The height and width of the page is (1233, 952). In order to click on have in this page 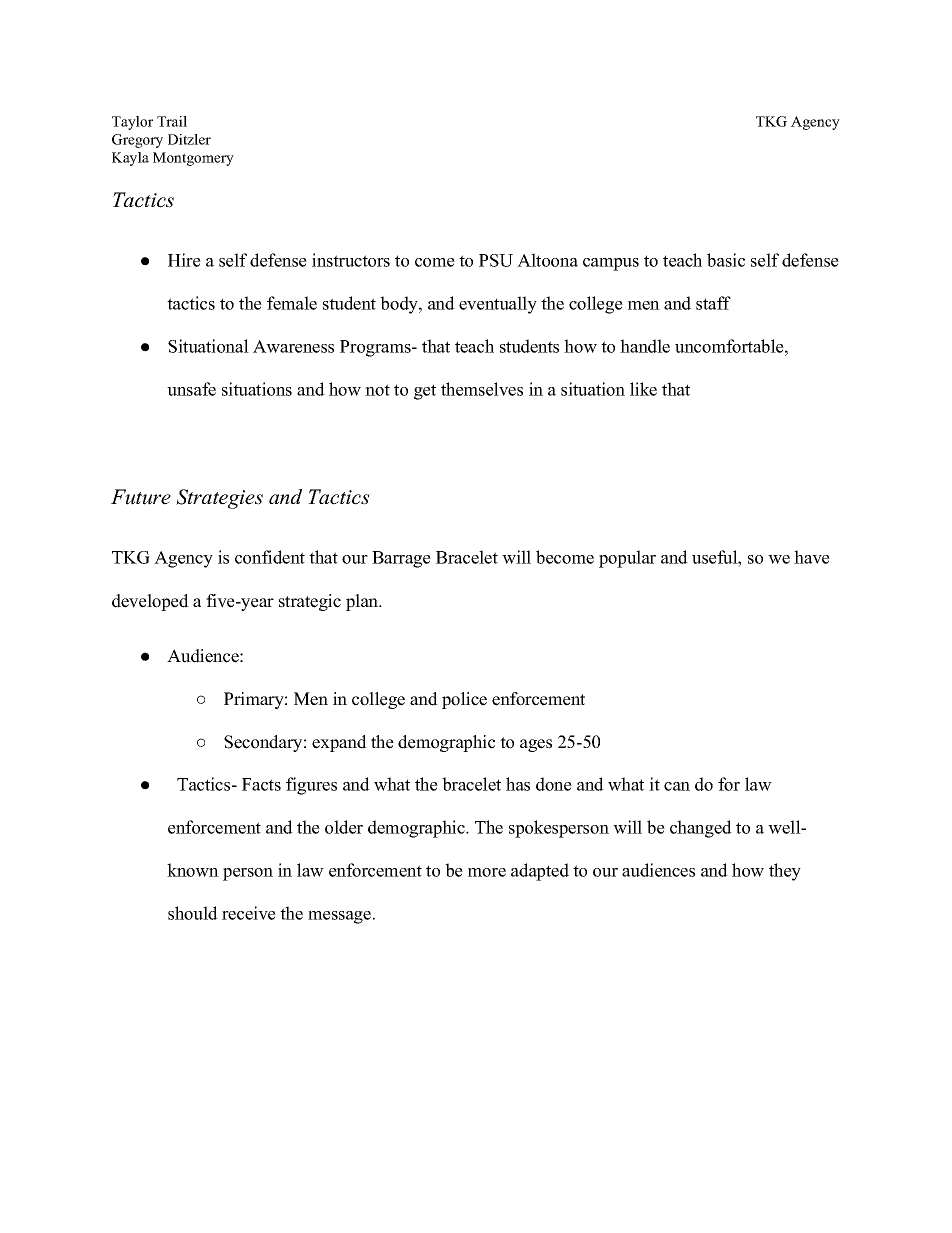, I will do `click(812, 557)`.
